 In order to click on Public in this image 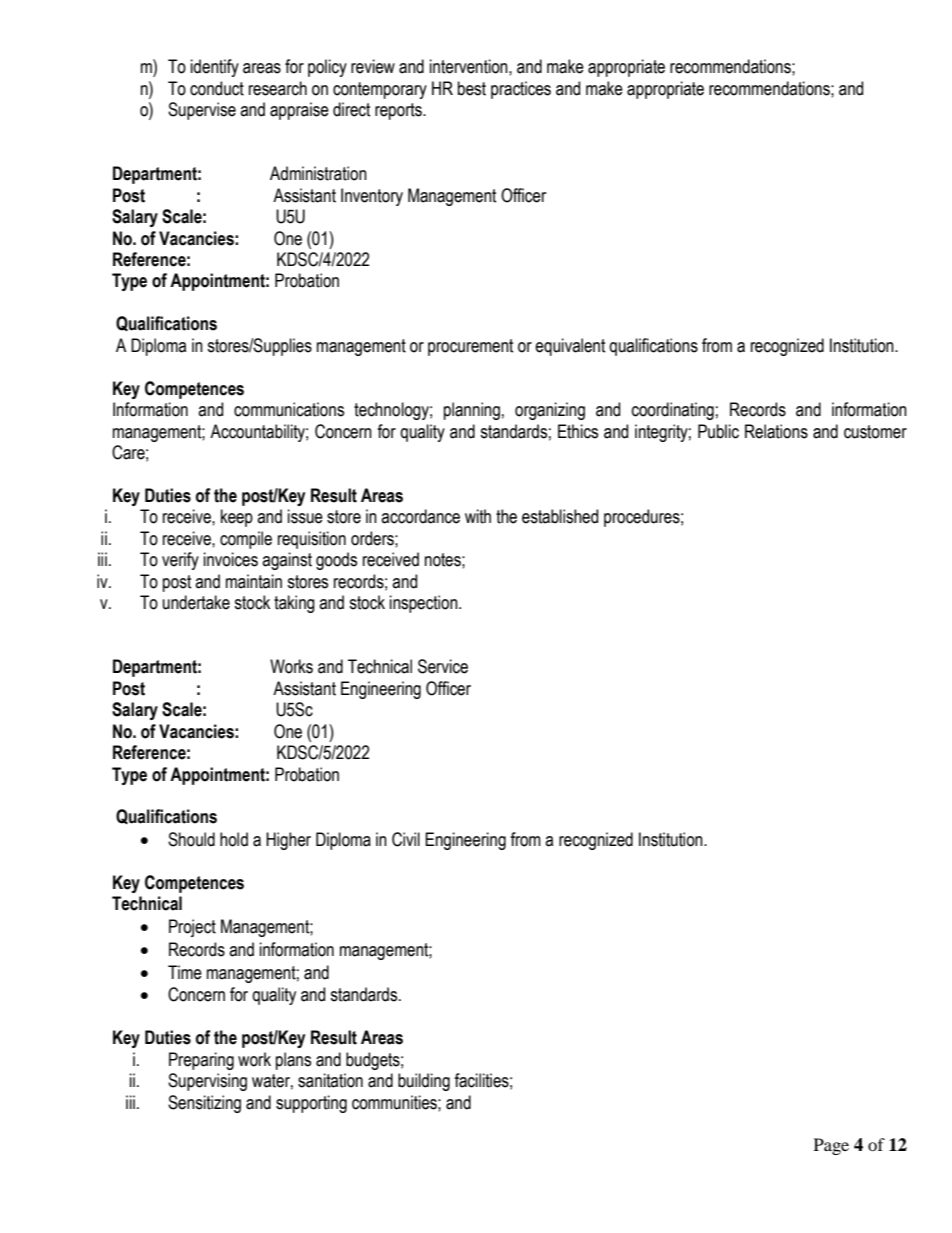, I will do `click(718, 431)`.
